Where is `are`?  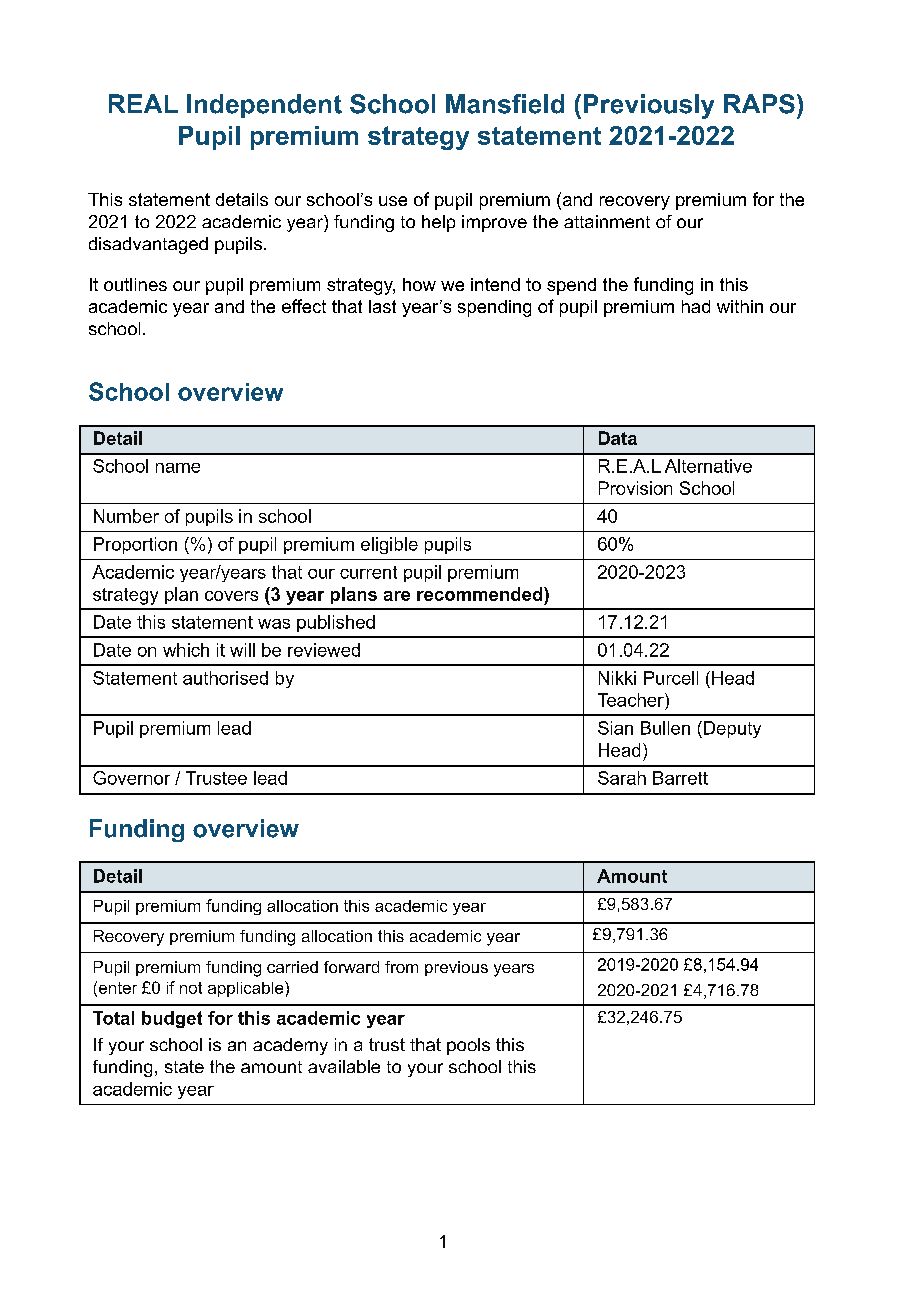 are is located at coordinates (397, 596).
